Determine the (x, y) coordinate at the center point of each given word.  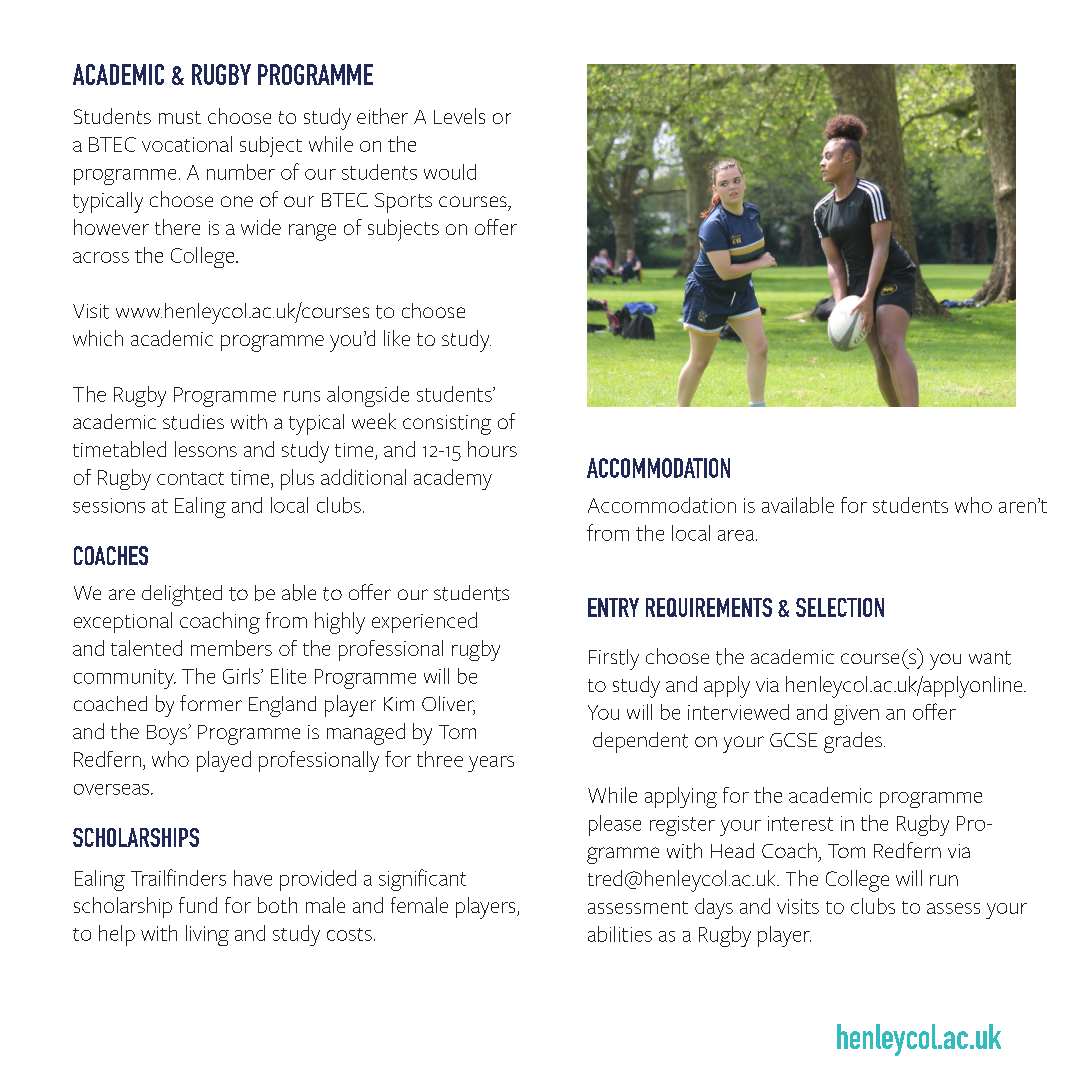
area (737, 535)
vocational (187, 144)
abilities (620, 934)
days (714, 908)
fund (198, 905)
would (450, 172)
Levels (459, 116)
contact (190, 478)
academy (453, 479)
